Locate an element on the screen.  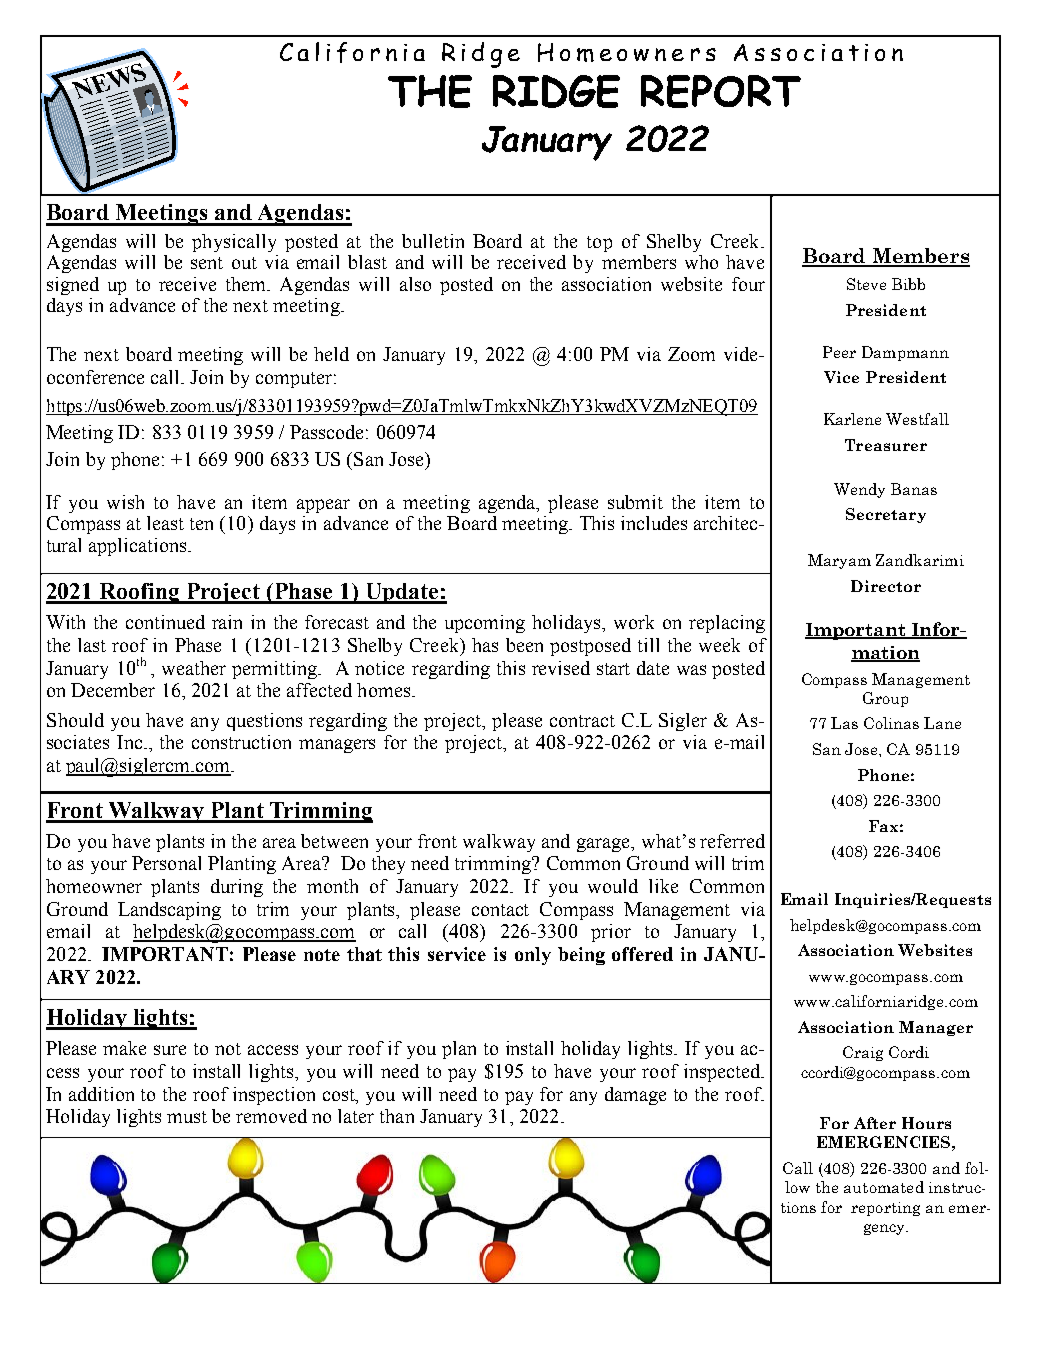
must is located at coordinates (187, 1117).
